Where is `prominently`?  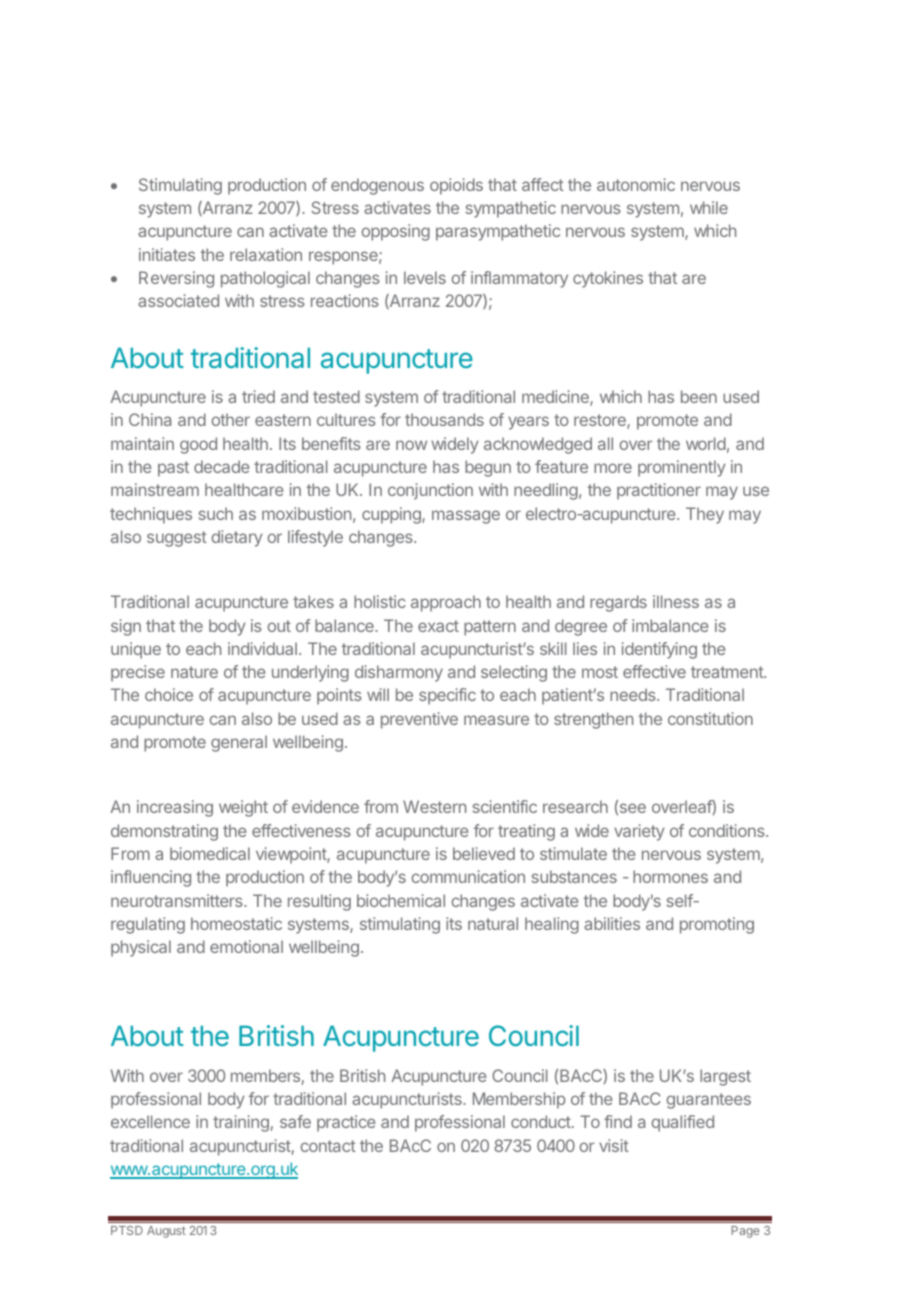
prominently is located at coordinates (682, 468).
